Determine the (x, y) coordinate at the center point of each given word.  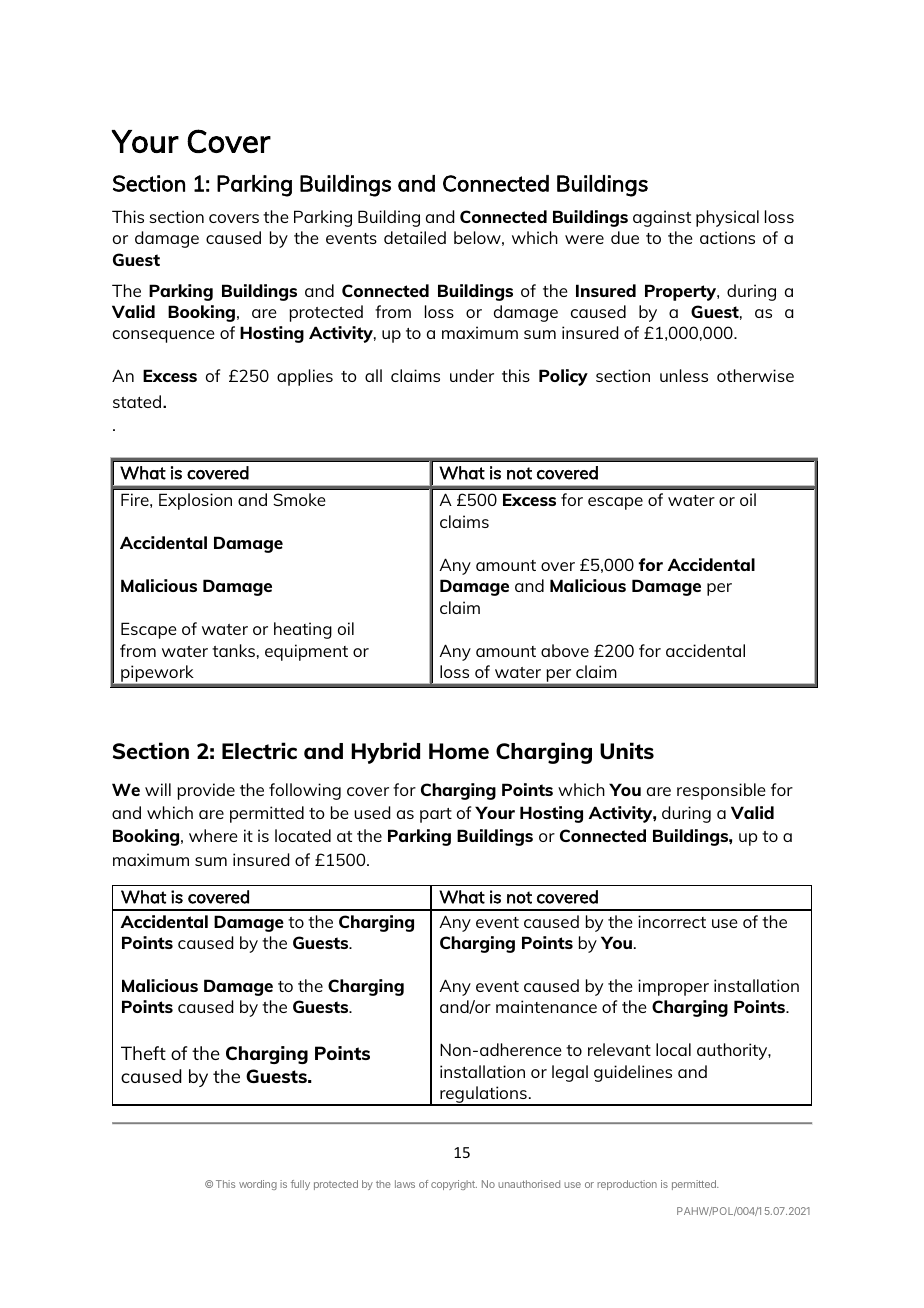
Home (459, 751)
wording (258, 1185)
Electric (259, 750)
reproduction (627, 1185)
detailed (415, 237)
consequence (163, 336)
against (662, 218)
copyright (454, 1185)
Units (627, 750)
